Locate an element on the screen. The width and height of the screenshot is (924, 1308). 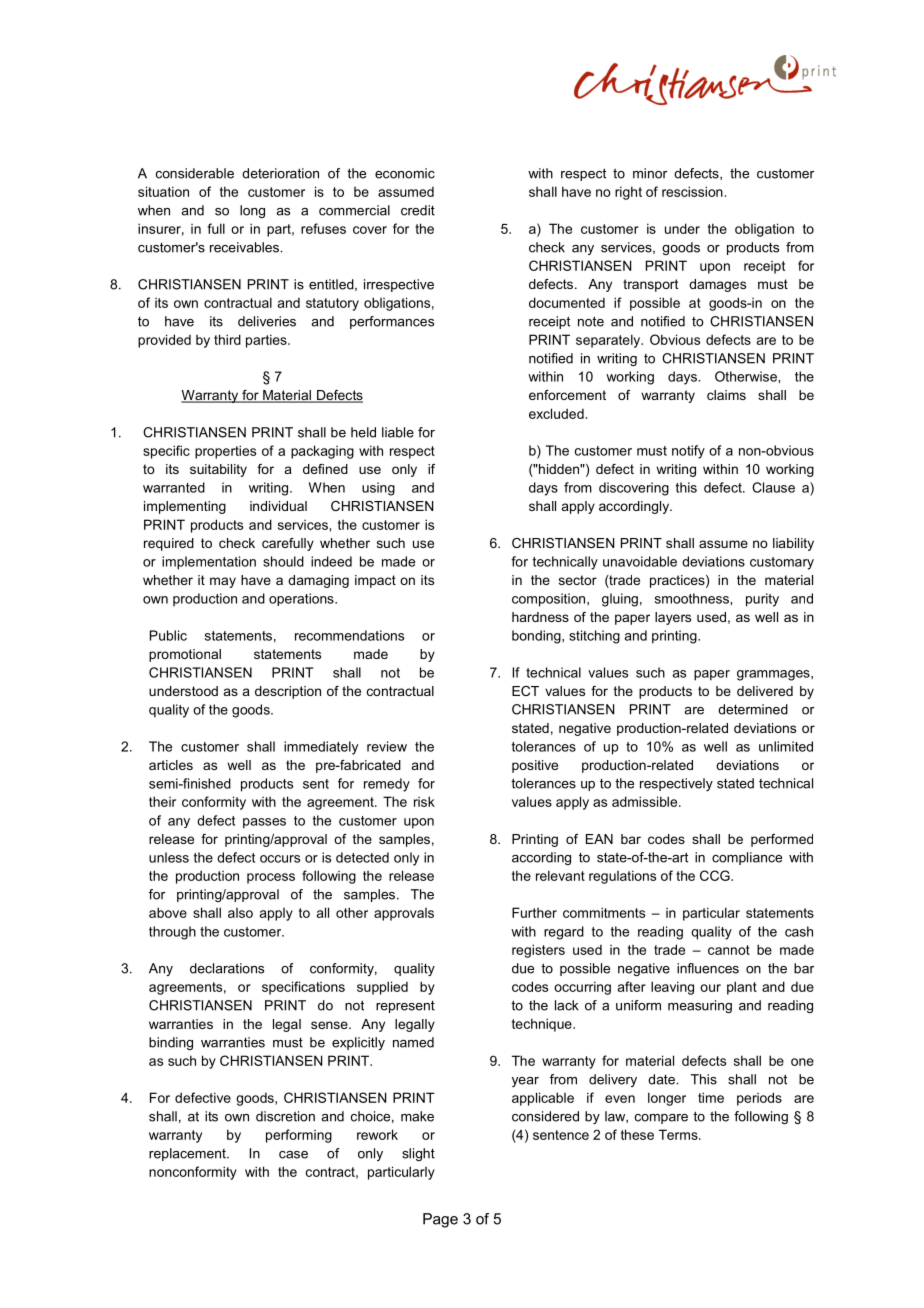
credit is located at coordinates (418, 210).
